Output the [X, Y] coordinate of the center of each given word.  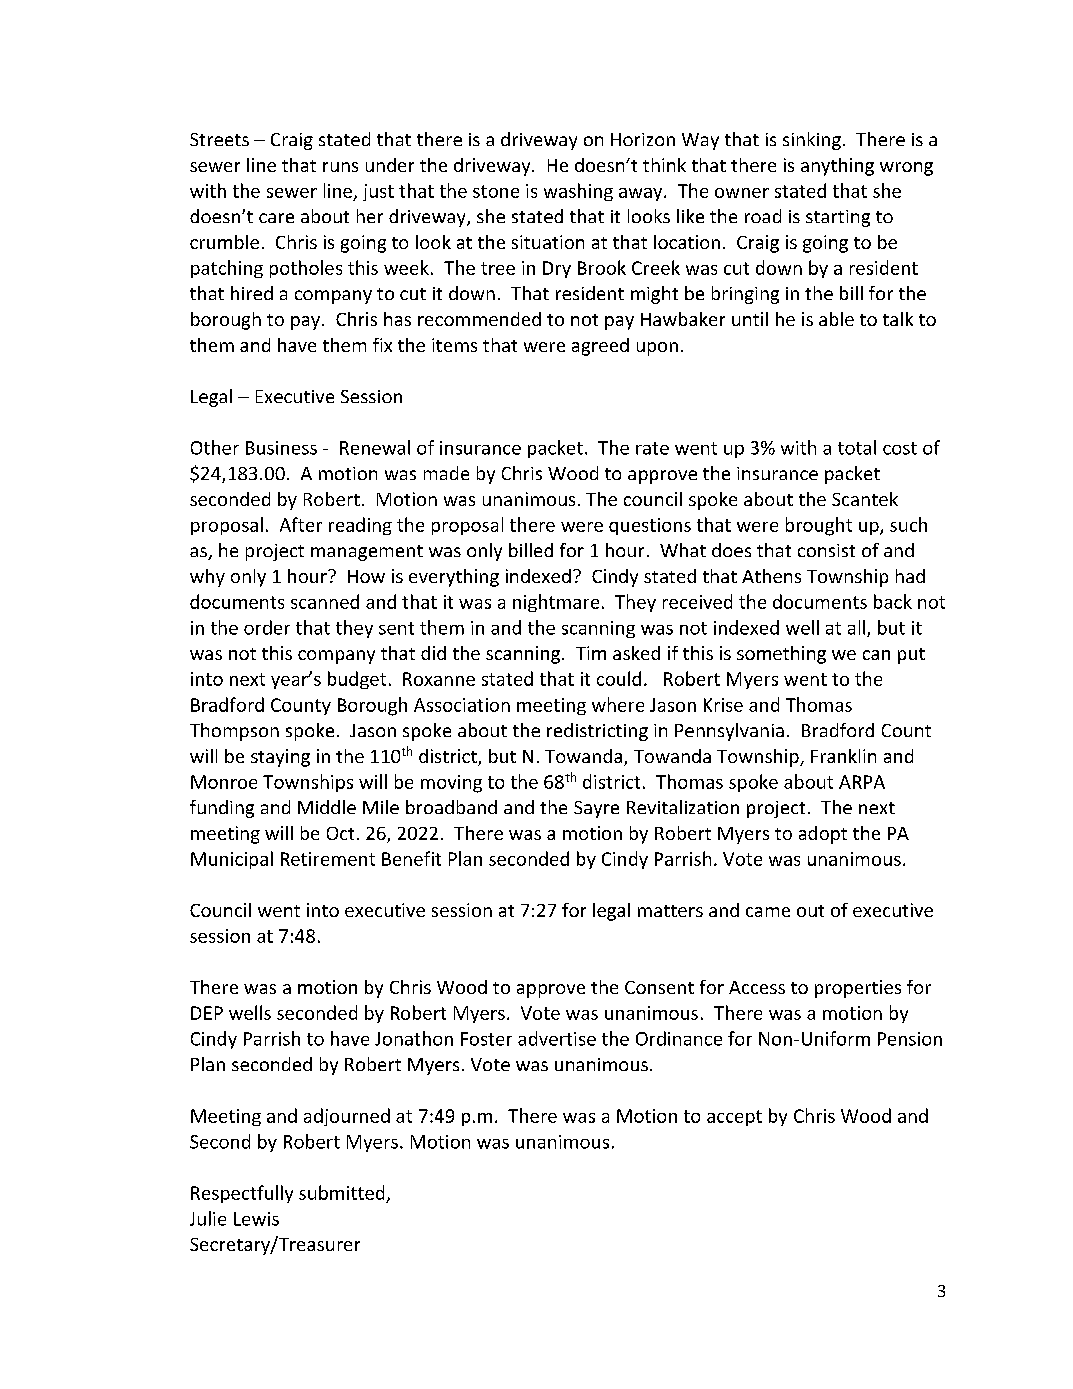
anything [837, 167]
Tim [591, 653]
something [781, 655]
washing [578, 192]
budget [357, 680]
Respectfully [242, 1194]
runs [340, 167]
